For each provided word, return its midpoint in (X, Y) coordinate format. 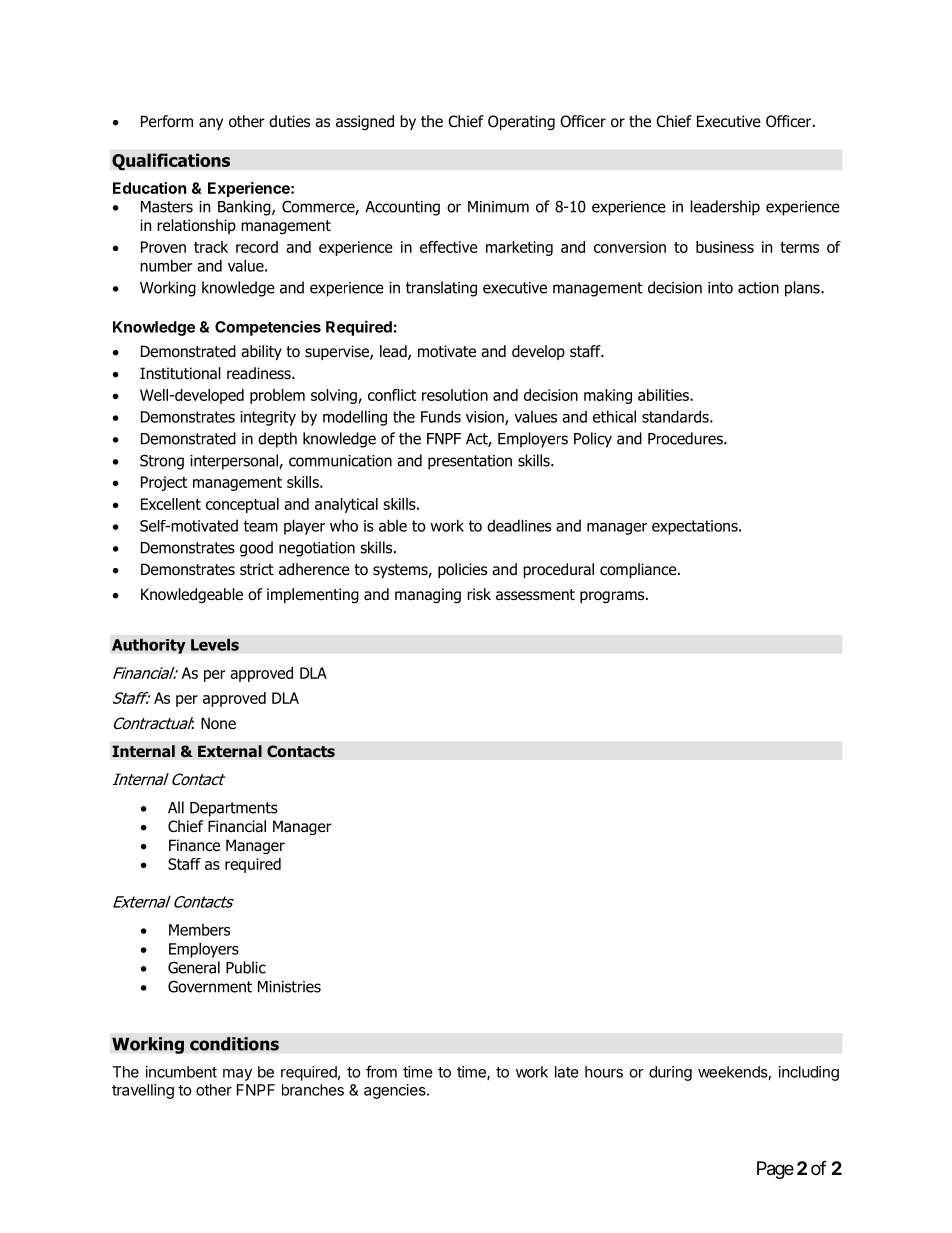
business (725, 247)
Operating (521, 122)
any (211, 124)
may (237, 1075)
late (567, 1072)
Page (775, 1170)
